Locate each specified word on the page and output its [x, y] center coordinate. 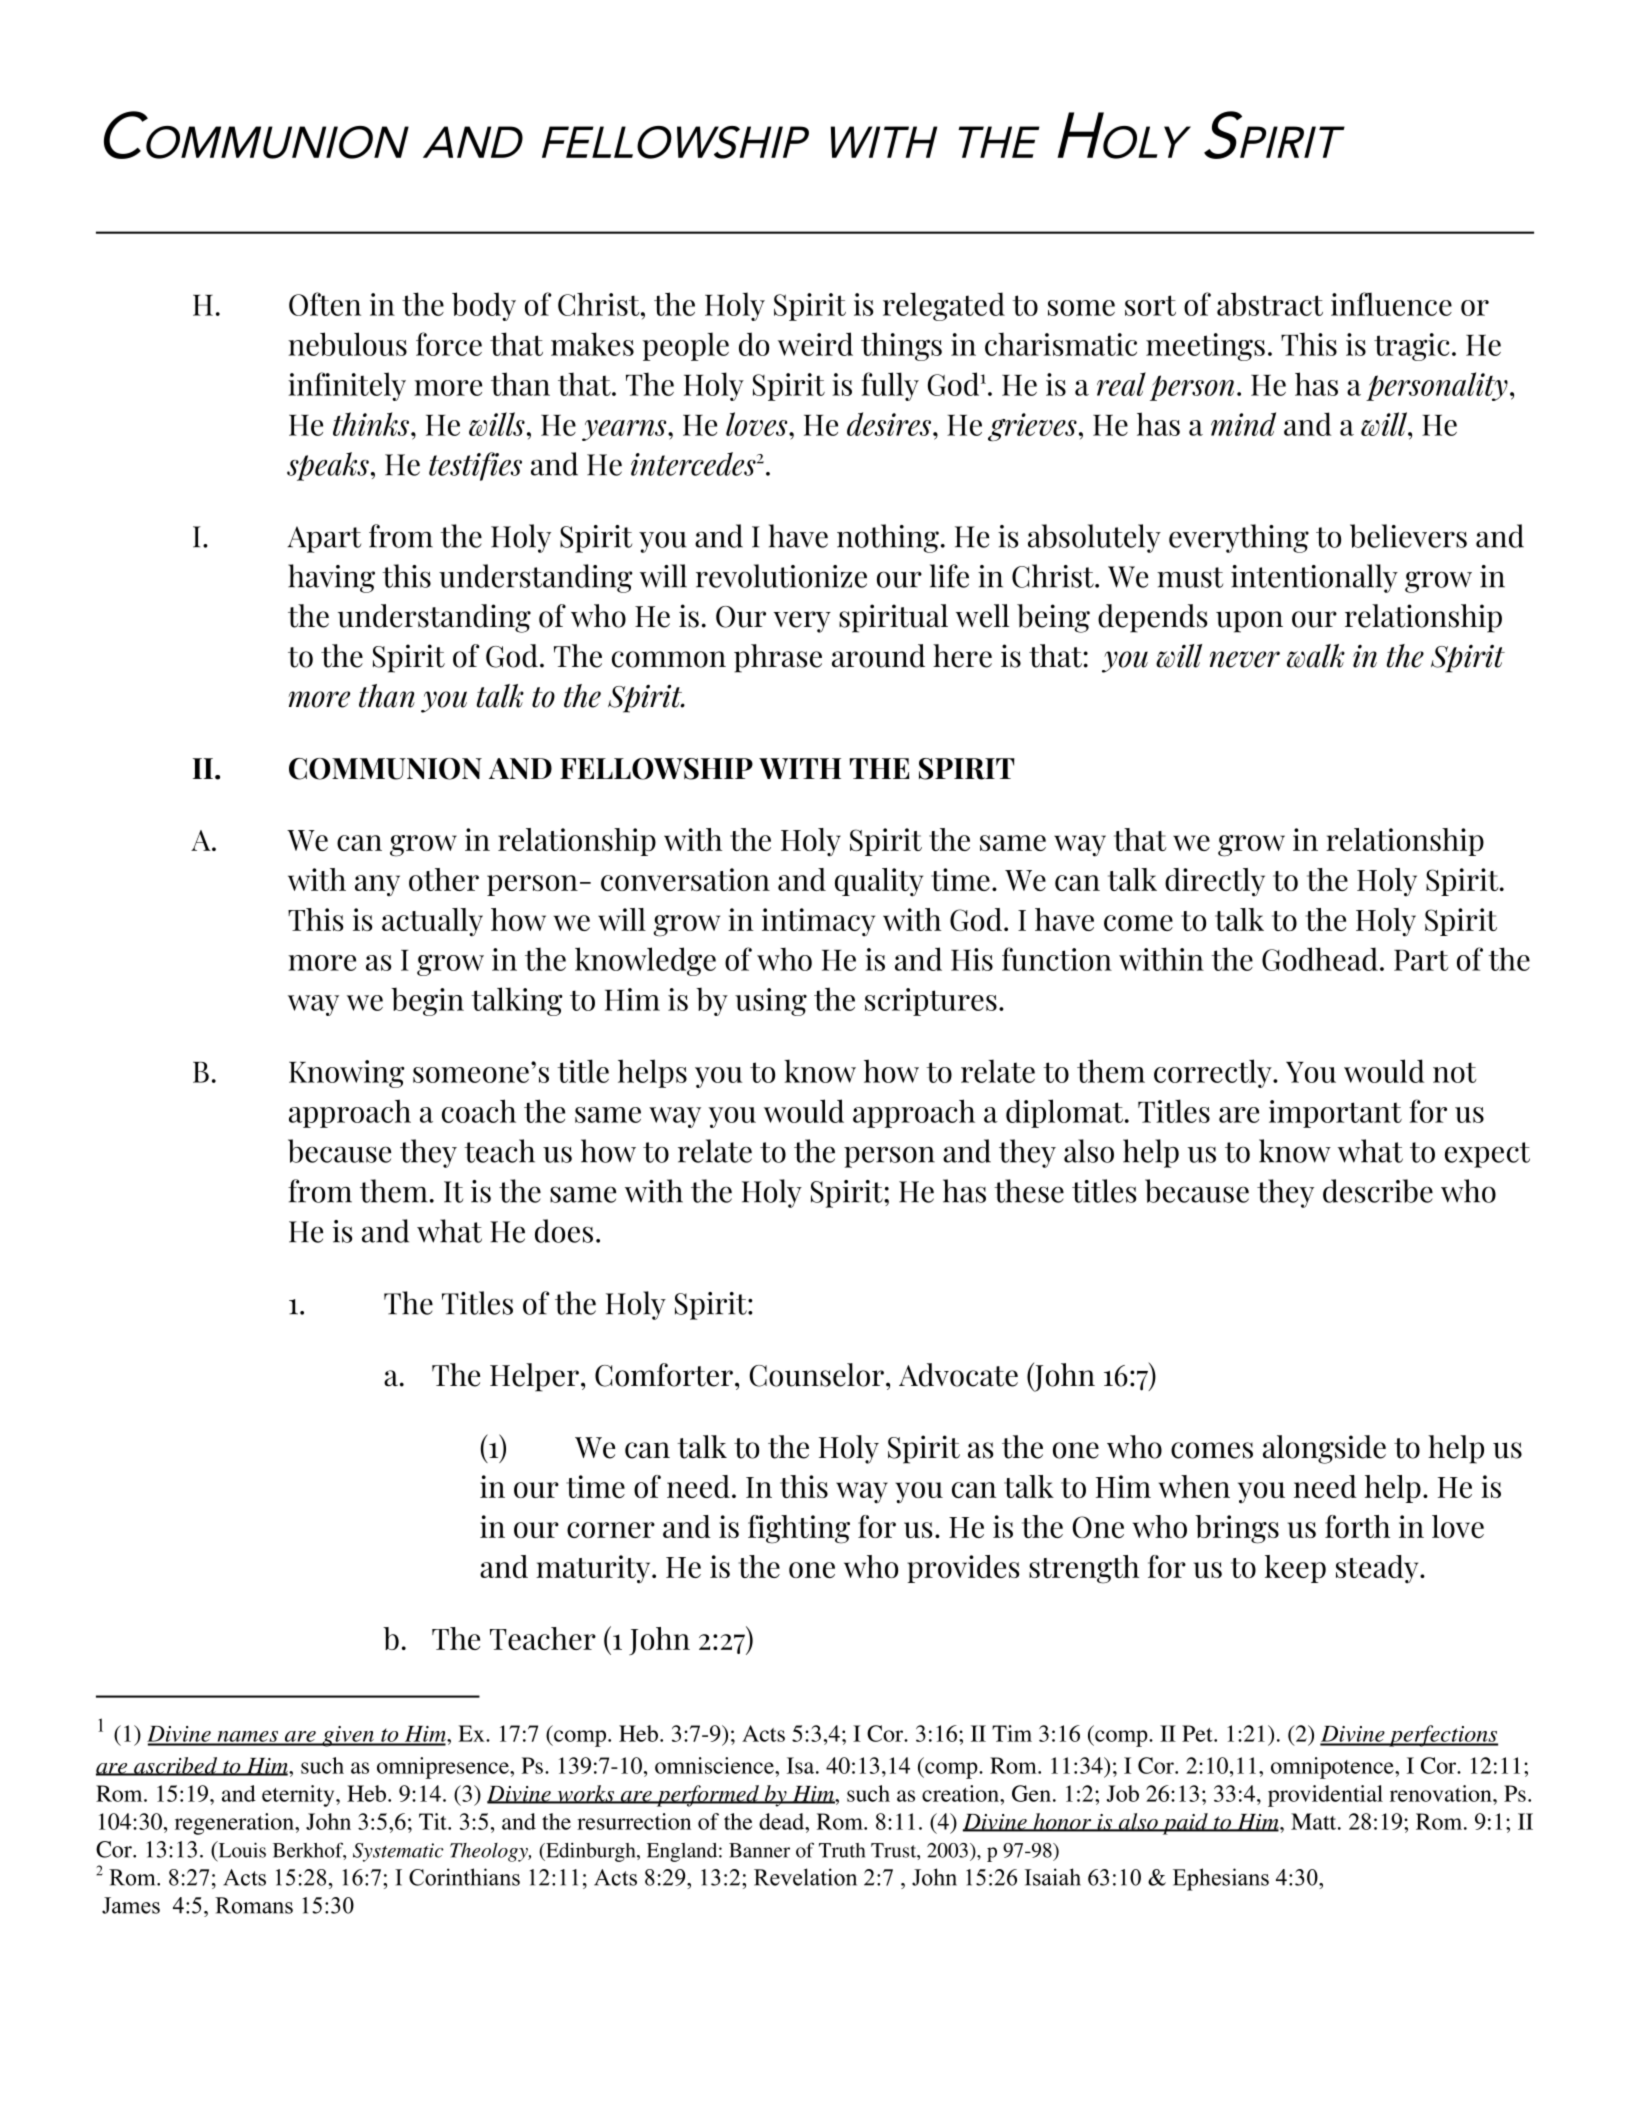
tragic [1411, 347]
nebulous [347, 344]
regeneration [235, 1824]
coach [479, 1111]
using [771, 1002]
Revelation [805, 1877]
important [1335, 1114]
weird [815, 344]
